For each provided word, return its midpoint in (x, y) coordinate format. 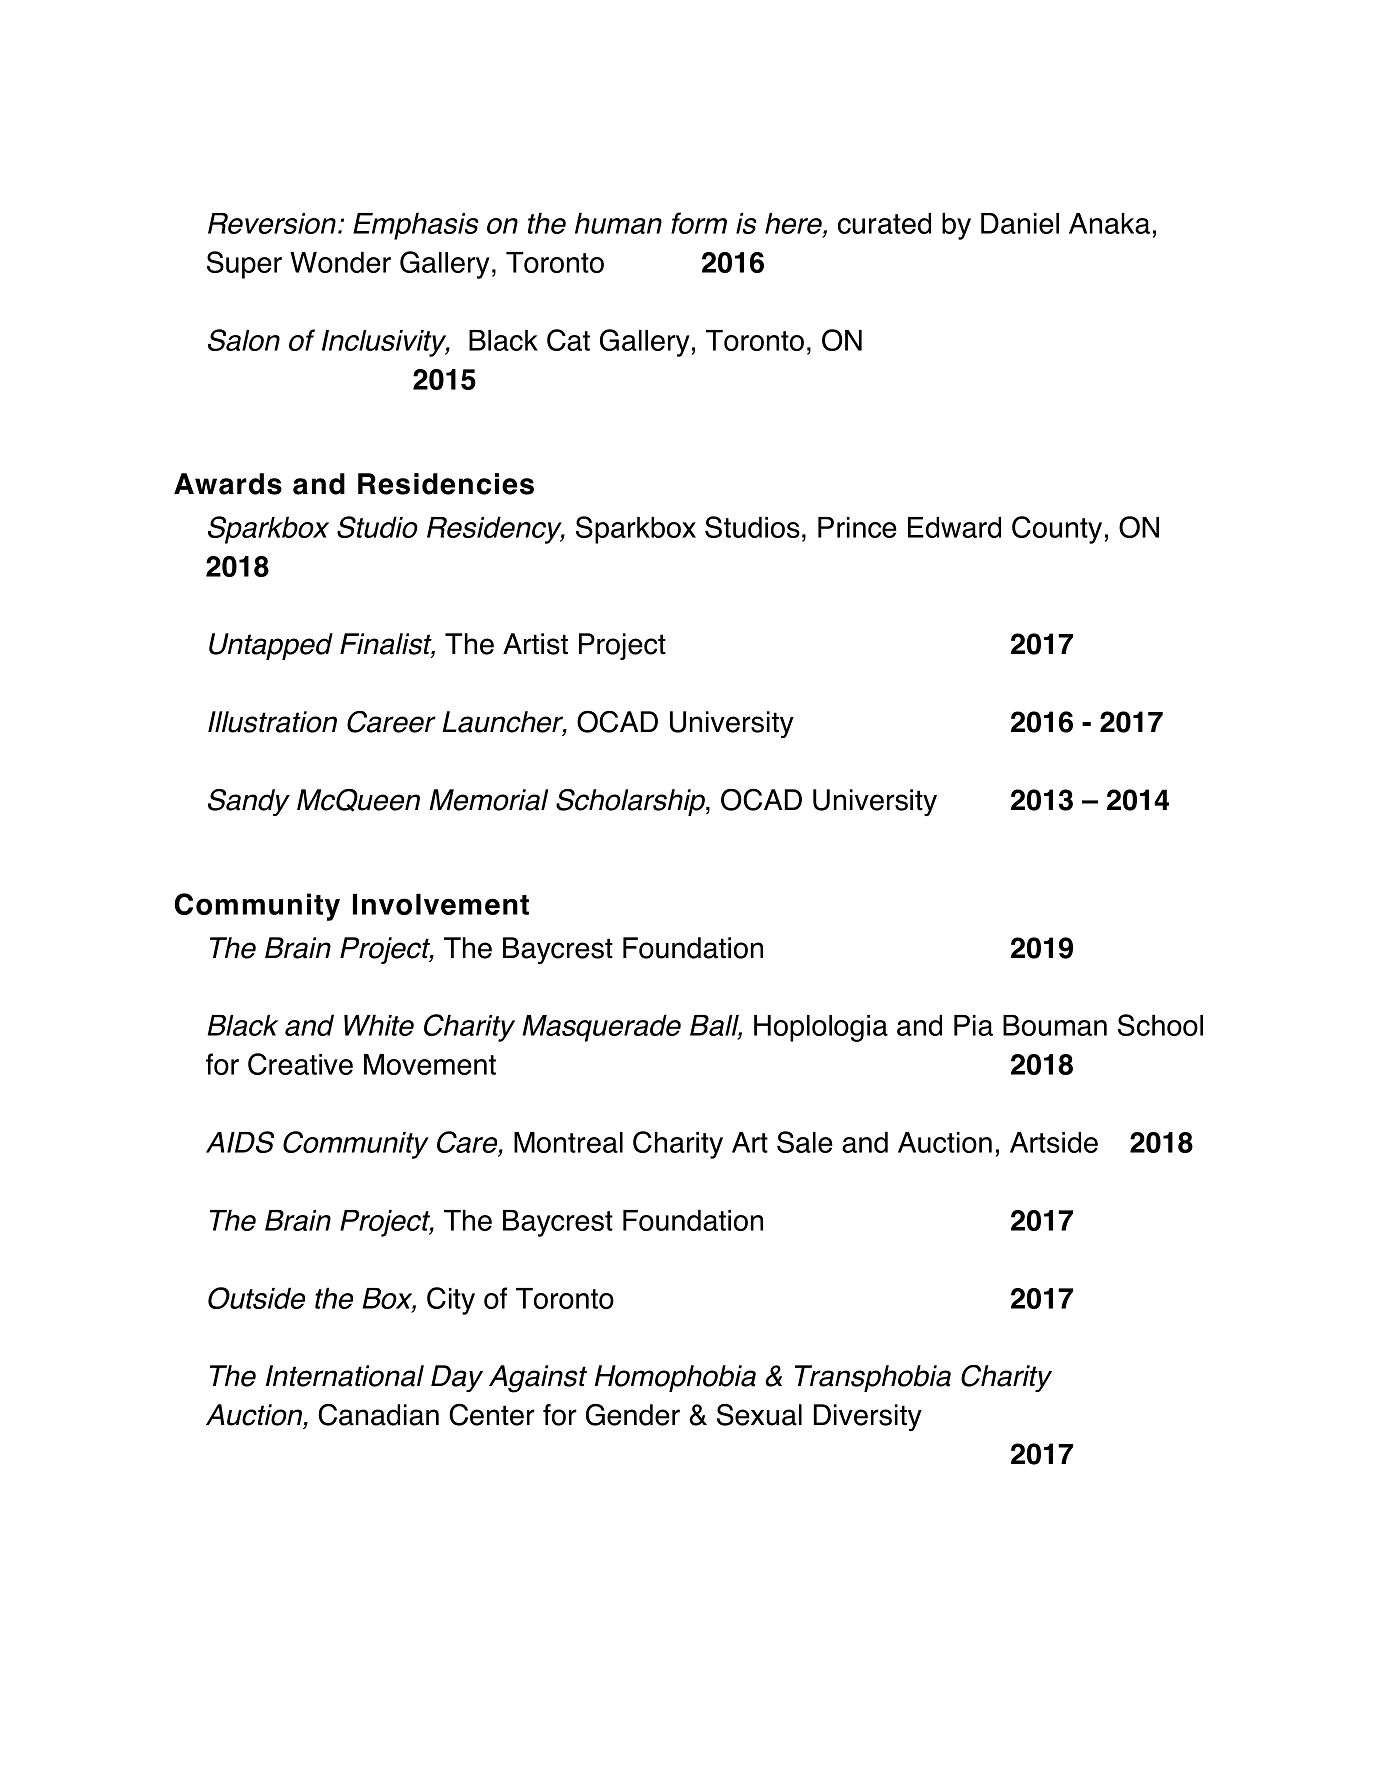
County (1057, 530)
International (345, 1376)
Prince (857, 527)
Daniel (1020, 223)
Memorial (488, 800)
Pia (973, 1025)
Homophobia (675, 1378)
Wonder (340, 262)
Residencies (446, 484)
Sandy (249, 802)
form (699, 223)
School (1160, 1025)
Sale (805, 1142)
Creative (300, 1064)
